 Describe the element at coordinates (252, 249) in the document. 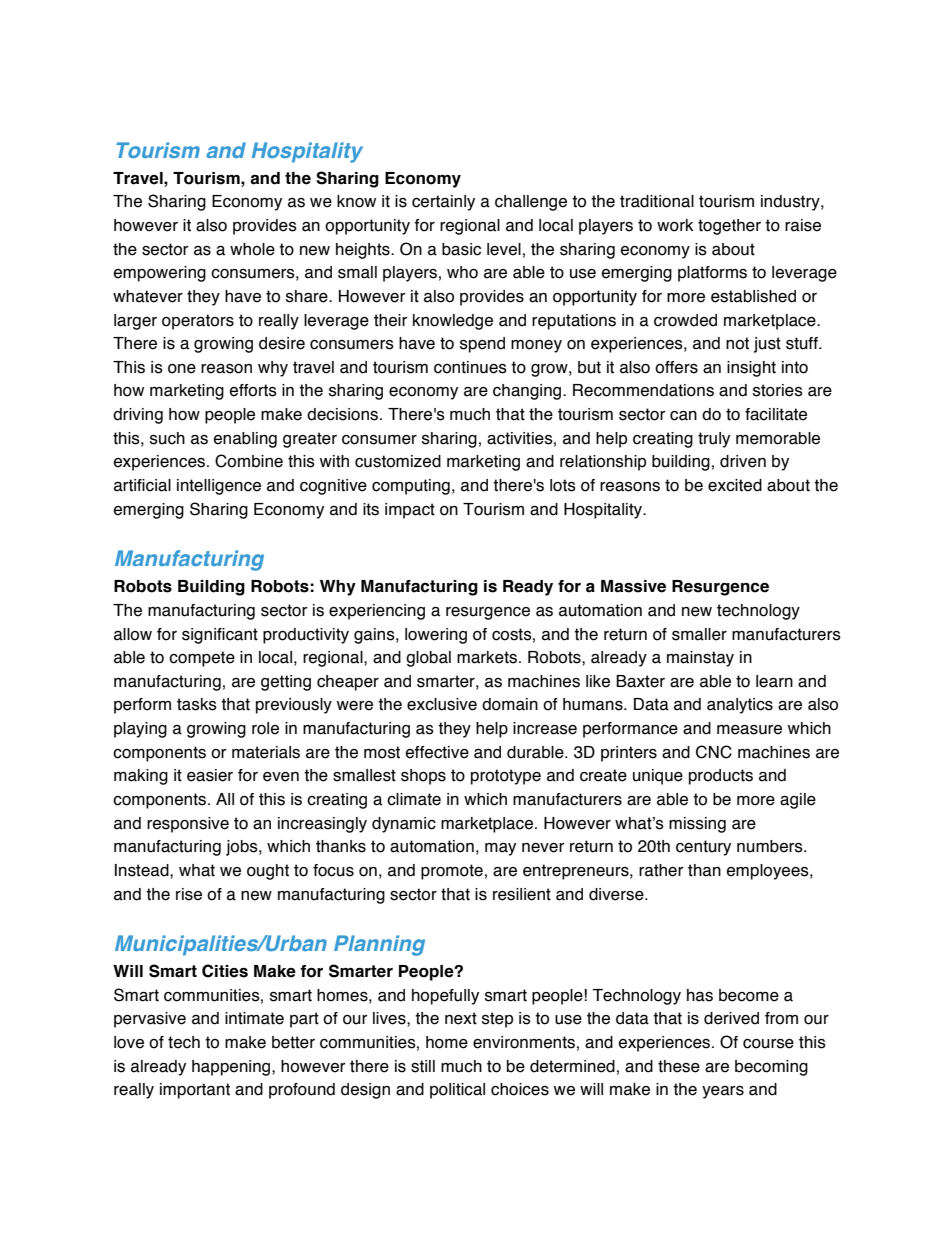

I see `whole` at that location.
